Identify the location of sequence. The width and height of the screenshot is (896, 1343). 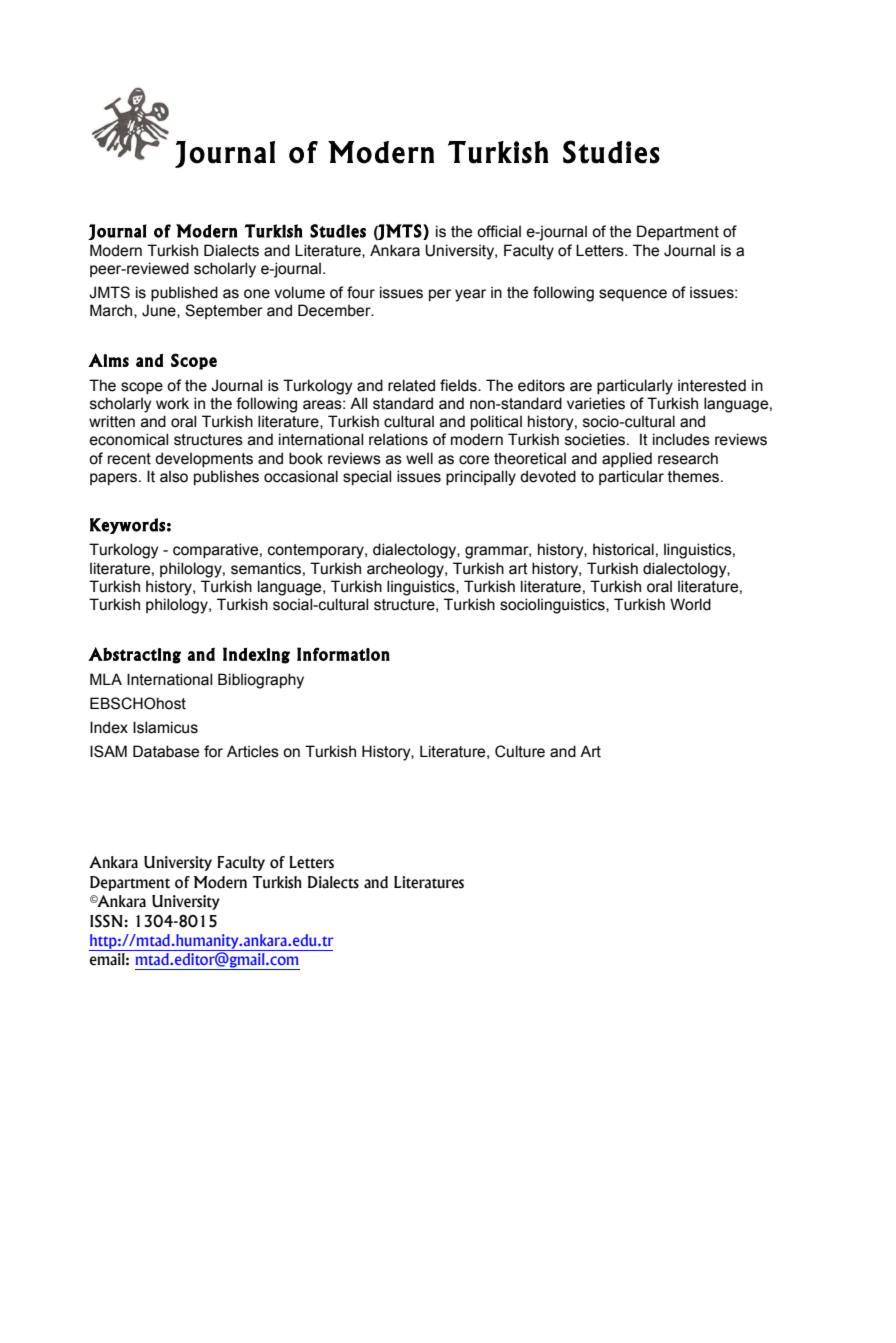
(633, 295).
